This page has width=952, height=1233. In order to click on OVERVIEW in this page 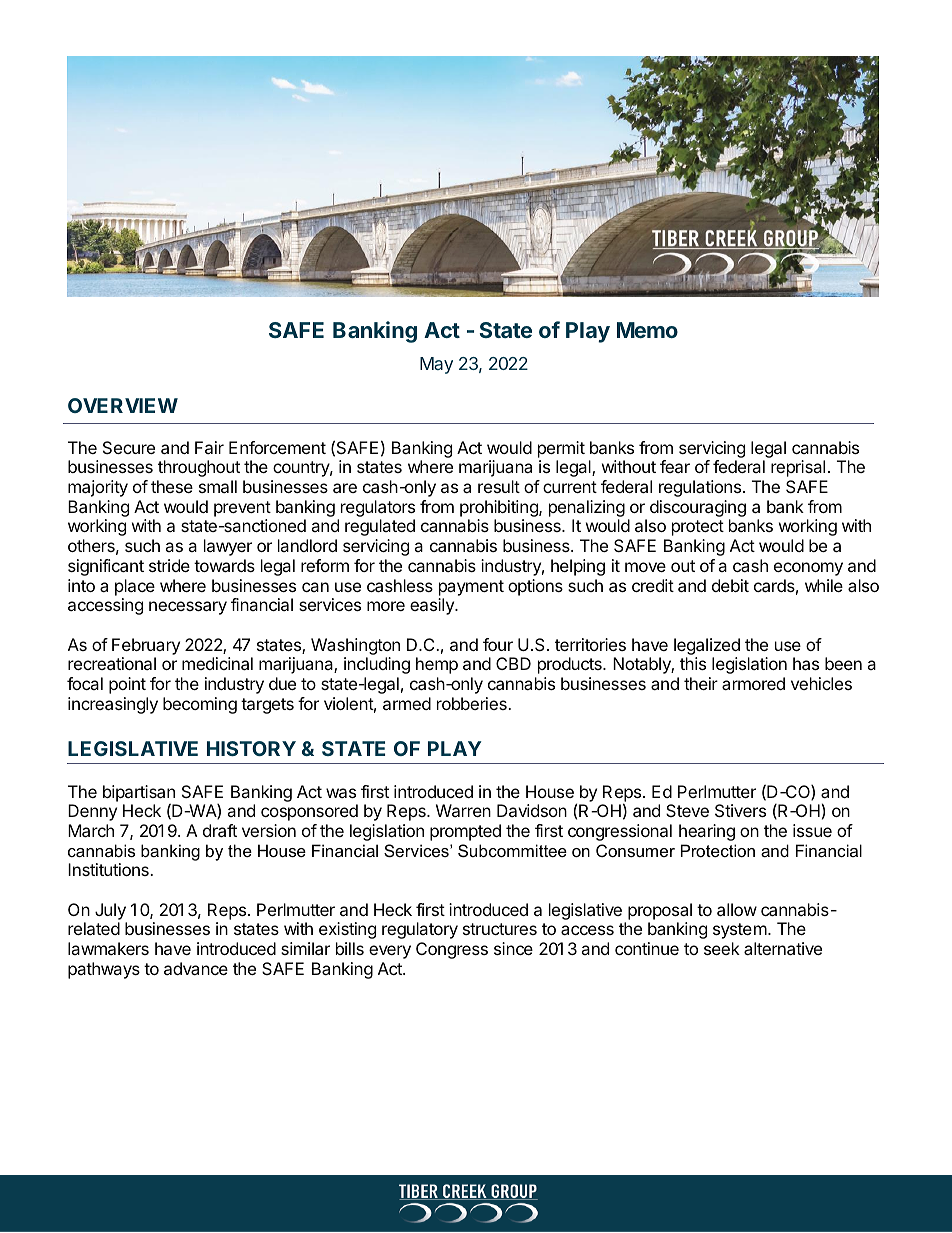, I will do `click(123, 405)`.
